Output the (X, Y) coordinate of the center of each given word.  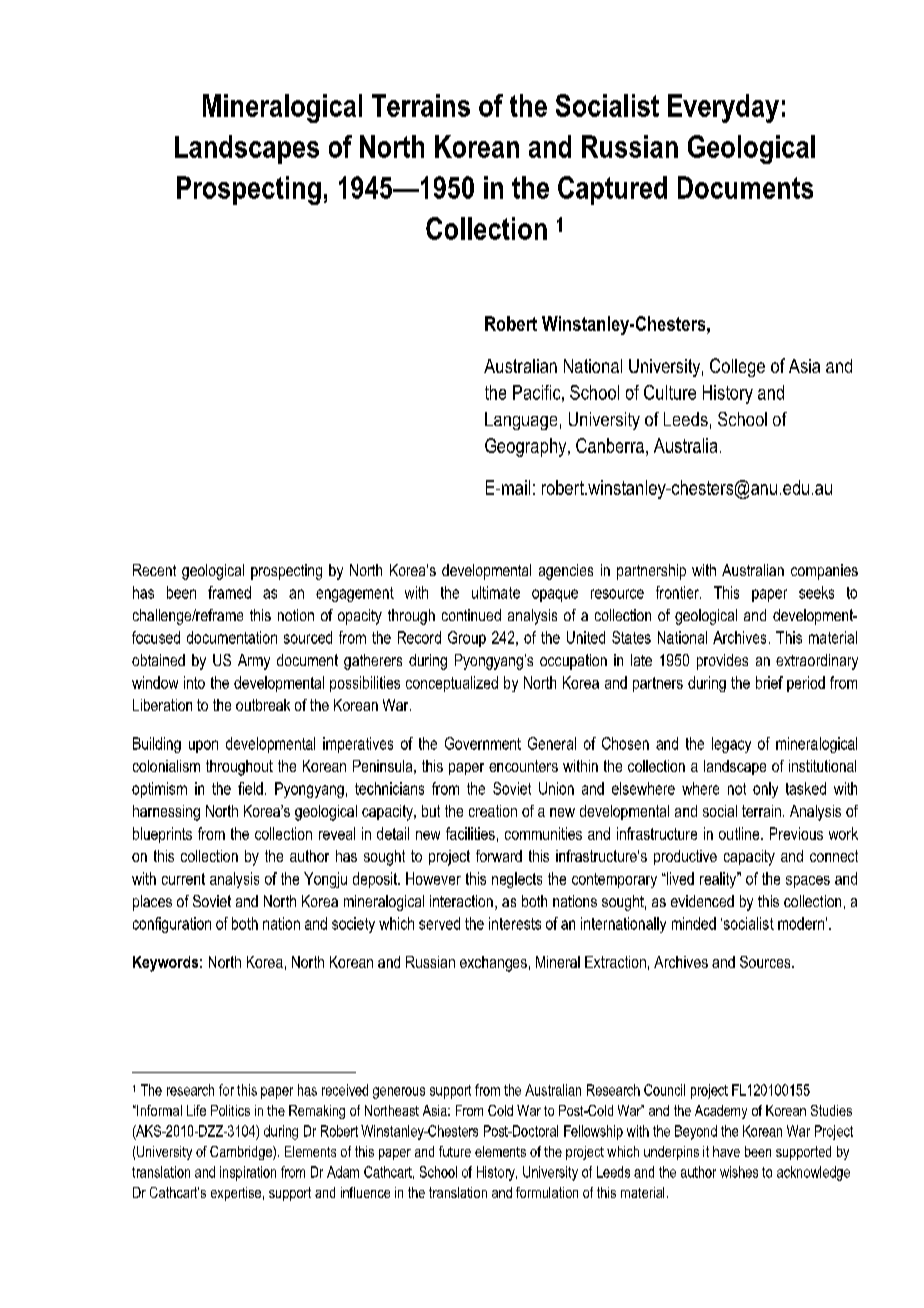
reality (719, 880)
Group (467, 639)
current (183, 879)
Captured (612, 190)
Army (254, 662)
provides (722, 662)
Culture (670, 392)
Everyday (723, 108)
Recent (154, 570)
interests (515, 923)
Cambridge (242, 1153)
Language (521, 421)
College (737, 367)
